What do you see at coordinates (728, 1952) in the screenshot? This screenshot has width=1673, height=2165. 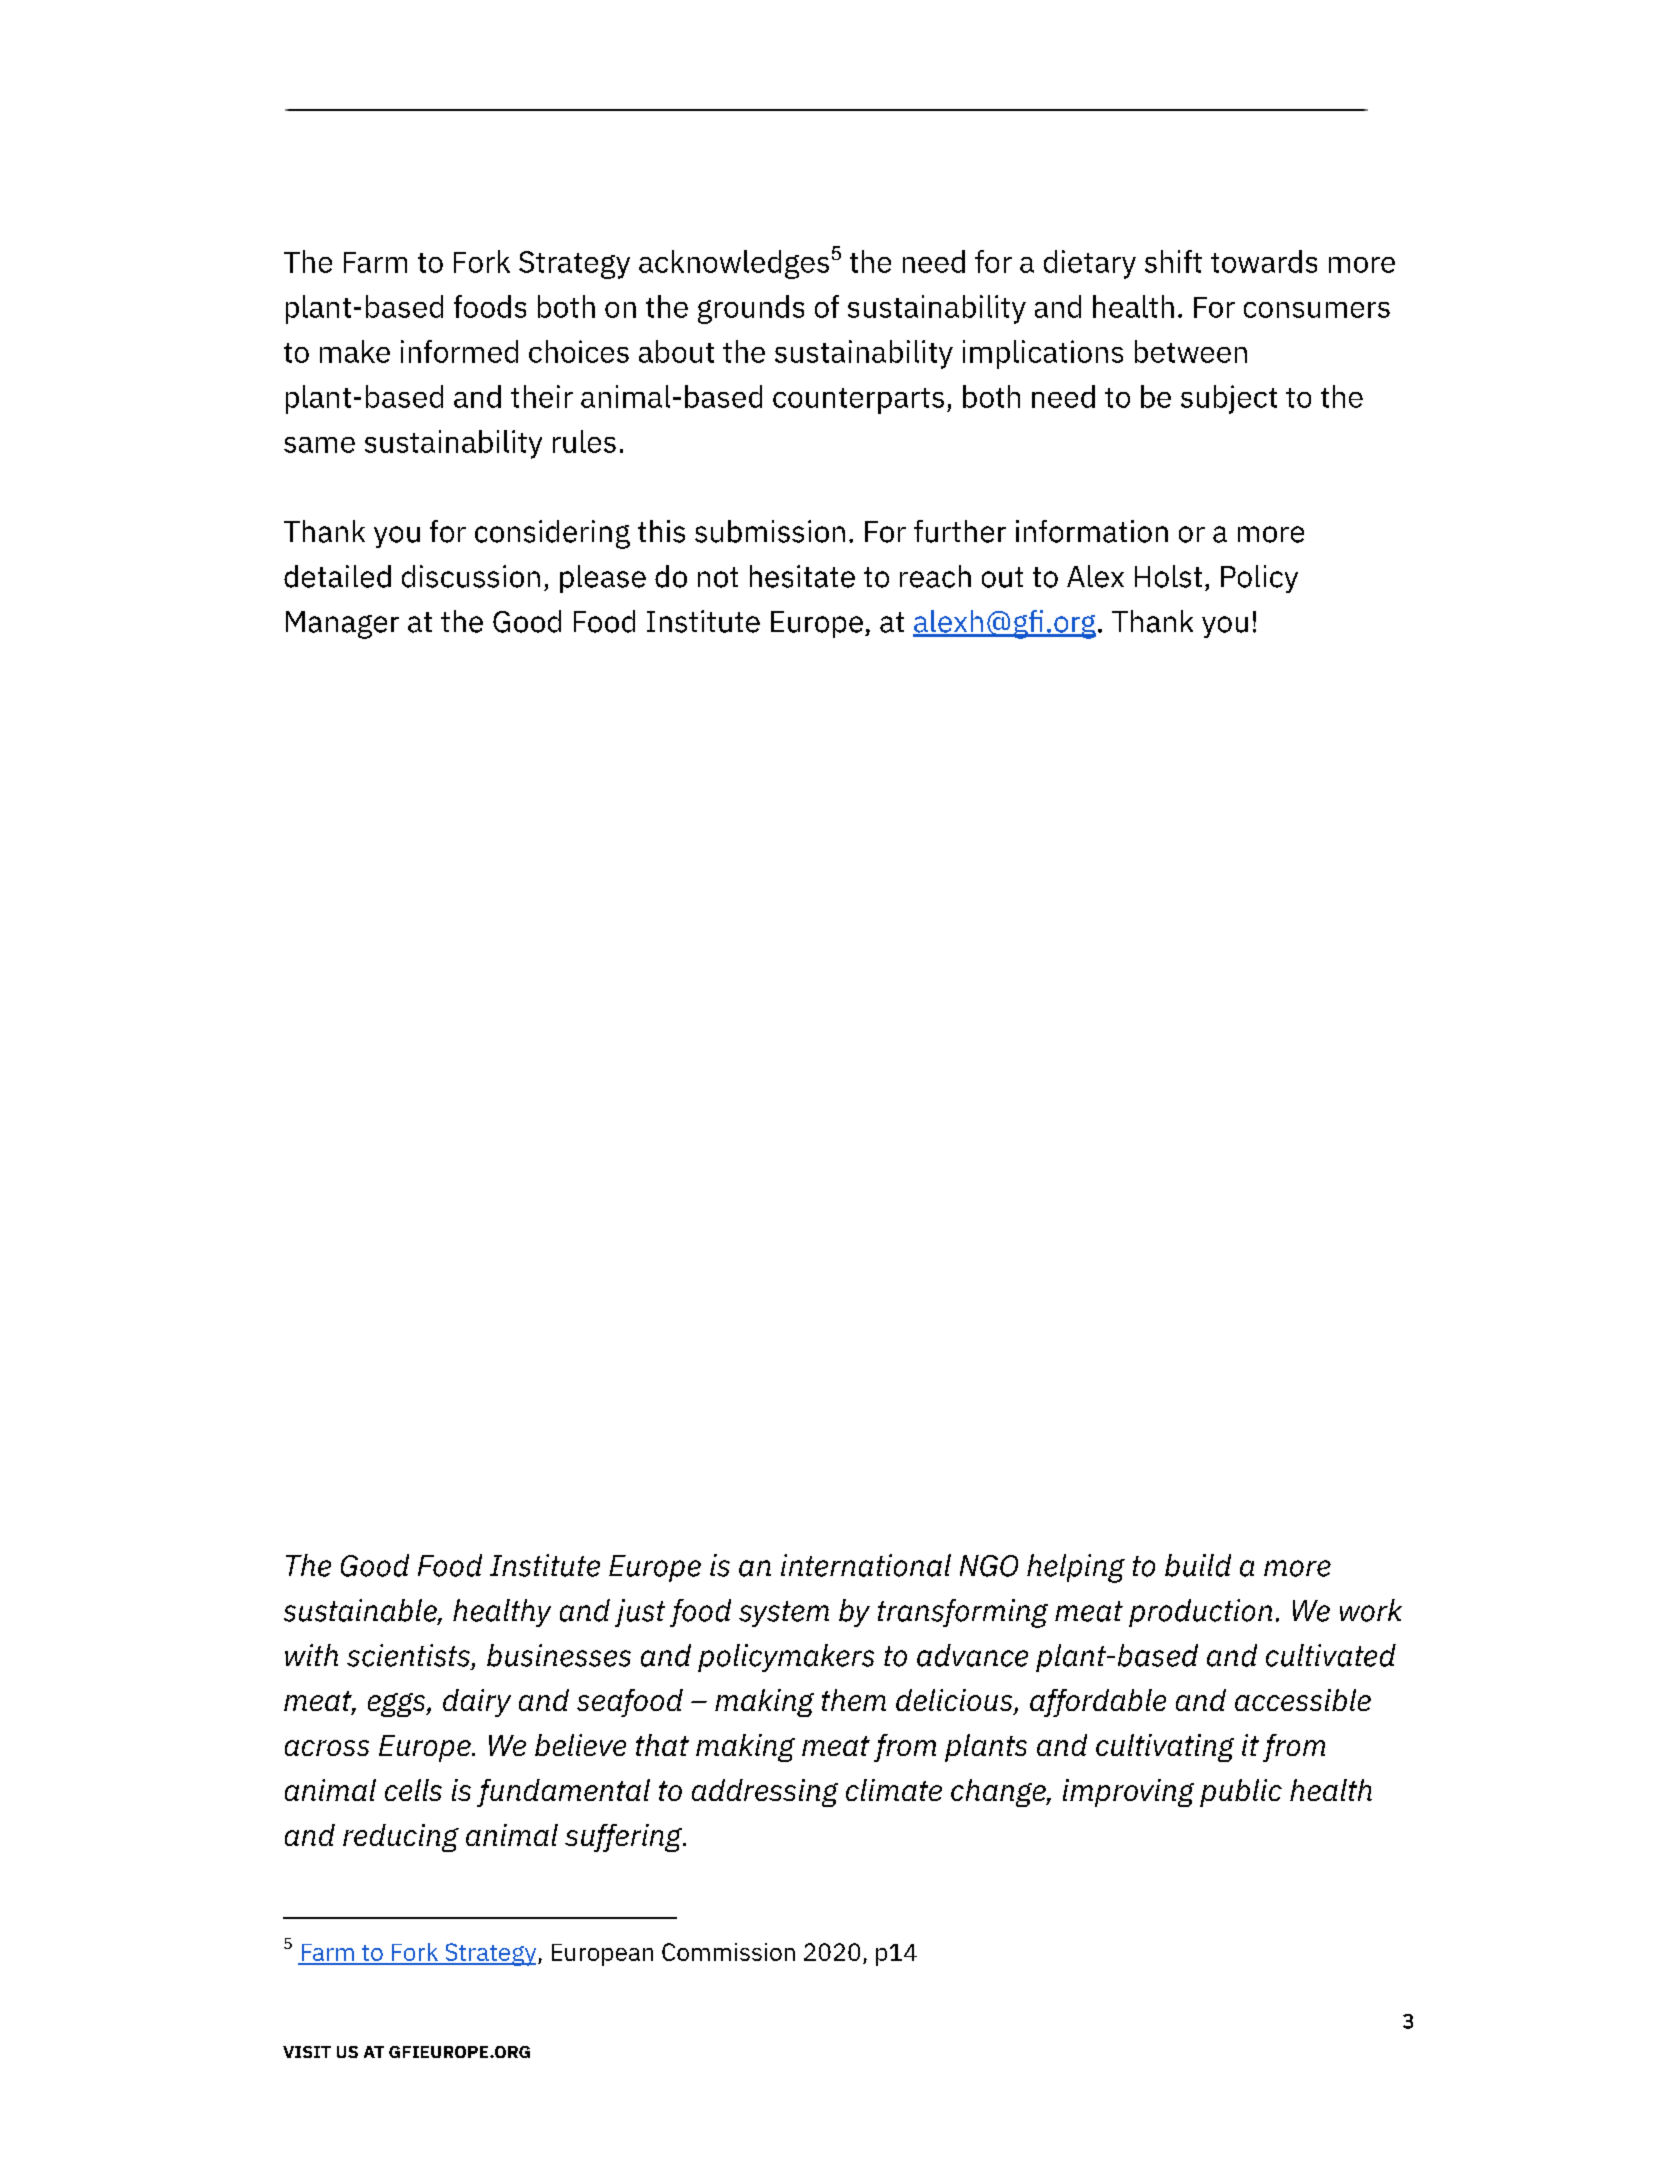 I see `Commission` at bounding box center [728, 1952].
